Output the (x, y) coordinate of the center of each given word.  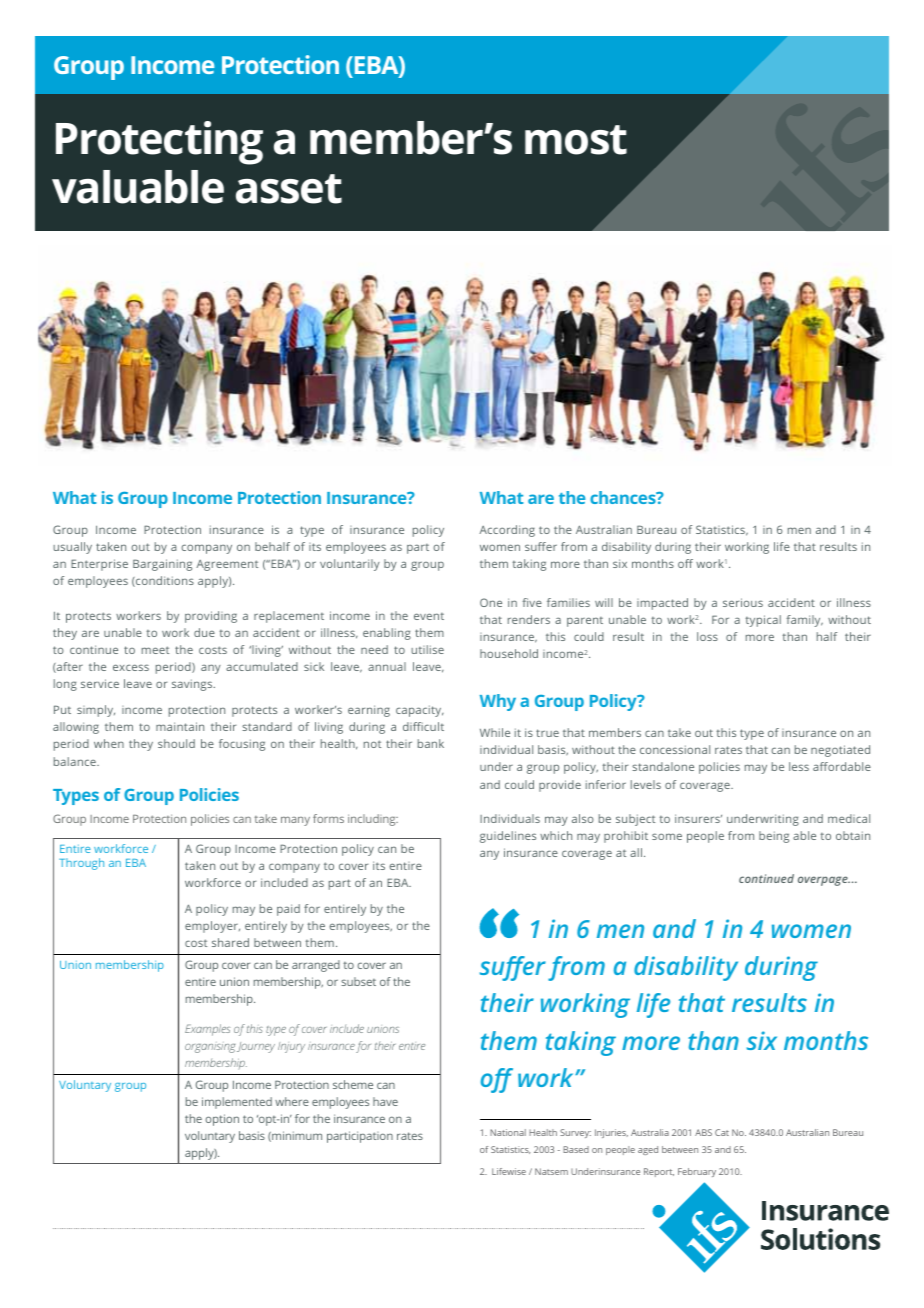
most (576, 140)
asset (289, 189)
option (222, 1120)
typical (763, 621)
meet (155, 650)
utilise (427, 649)
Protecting (159, 143)
